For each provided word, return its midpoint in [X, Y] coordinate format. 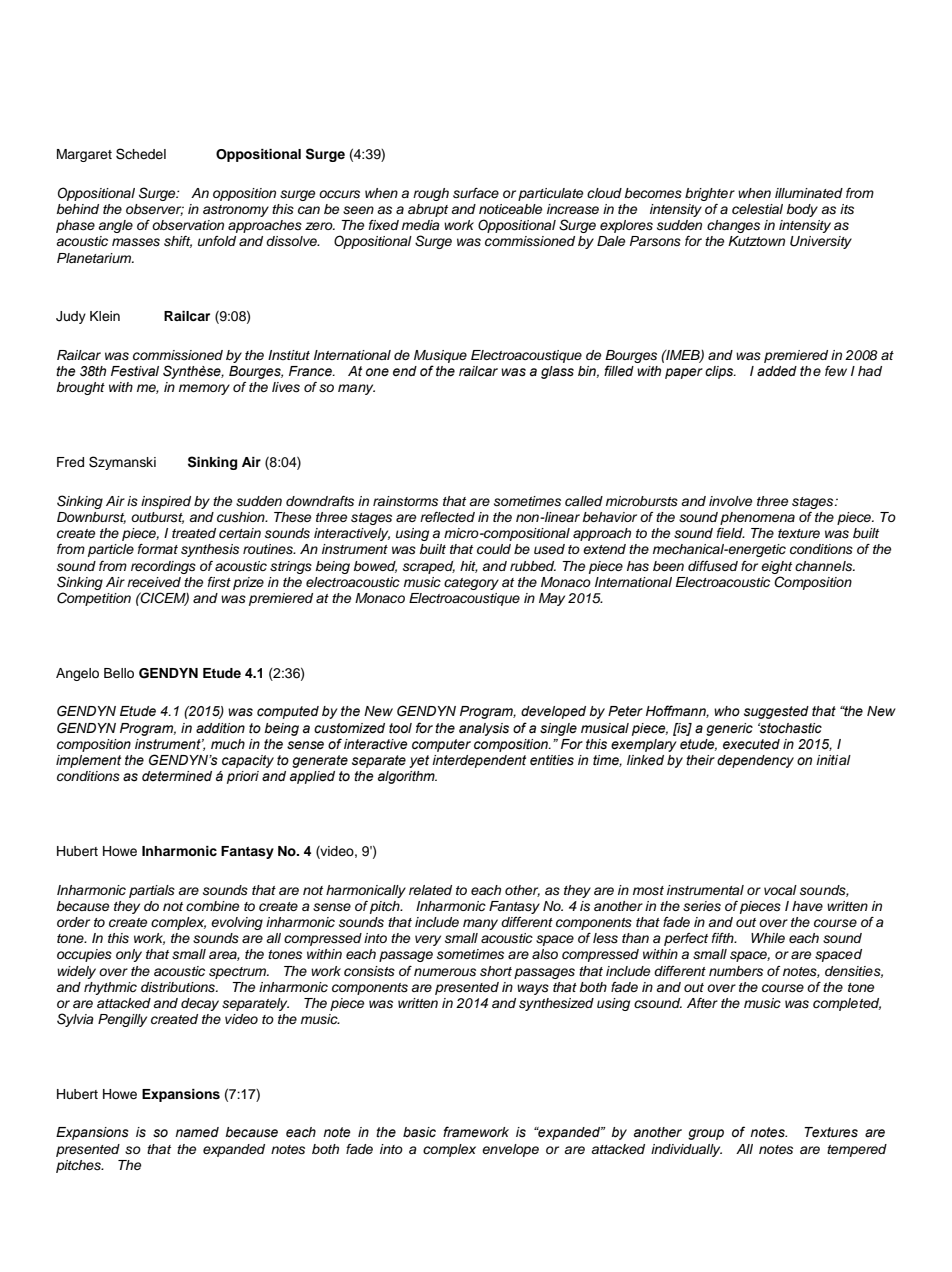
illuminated [809, 193]
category [471, 584]
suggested [776, 712]
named [197, 1132]
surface [476, 193]
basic [419, 1132]
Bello [119, 673]
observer [155, 210]
